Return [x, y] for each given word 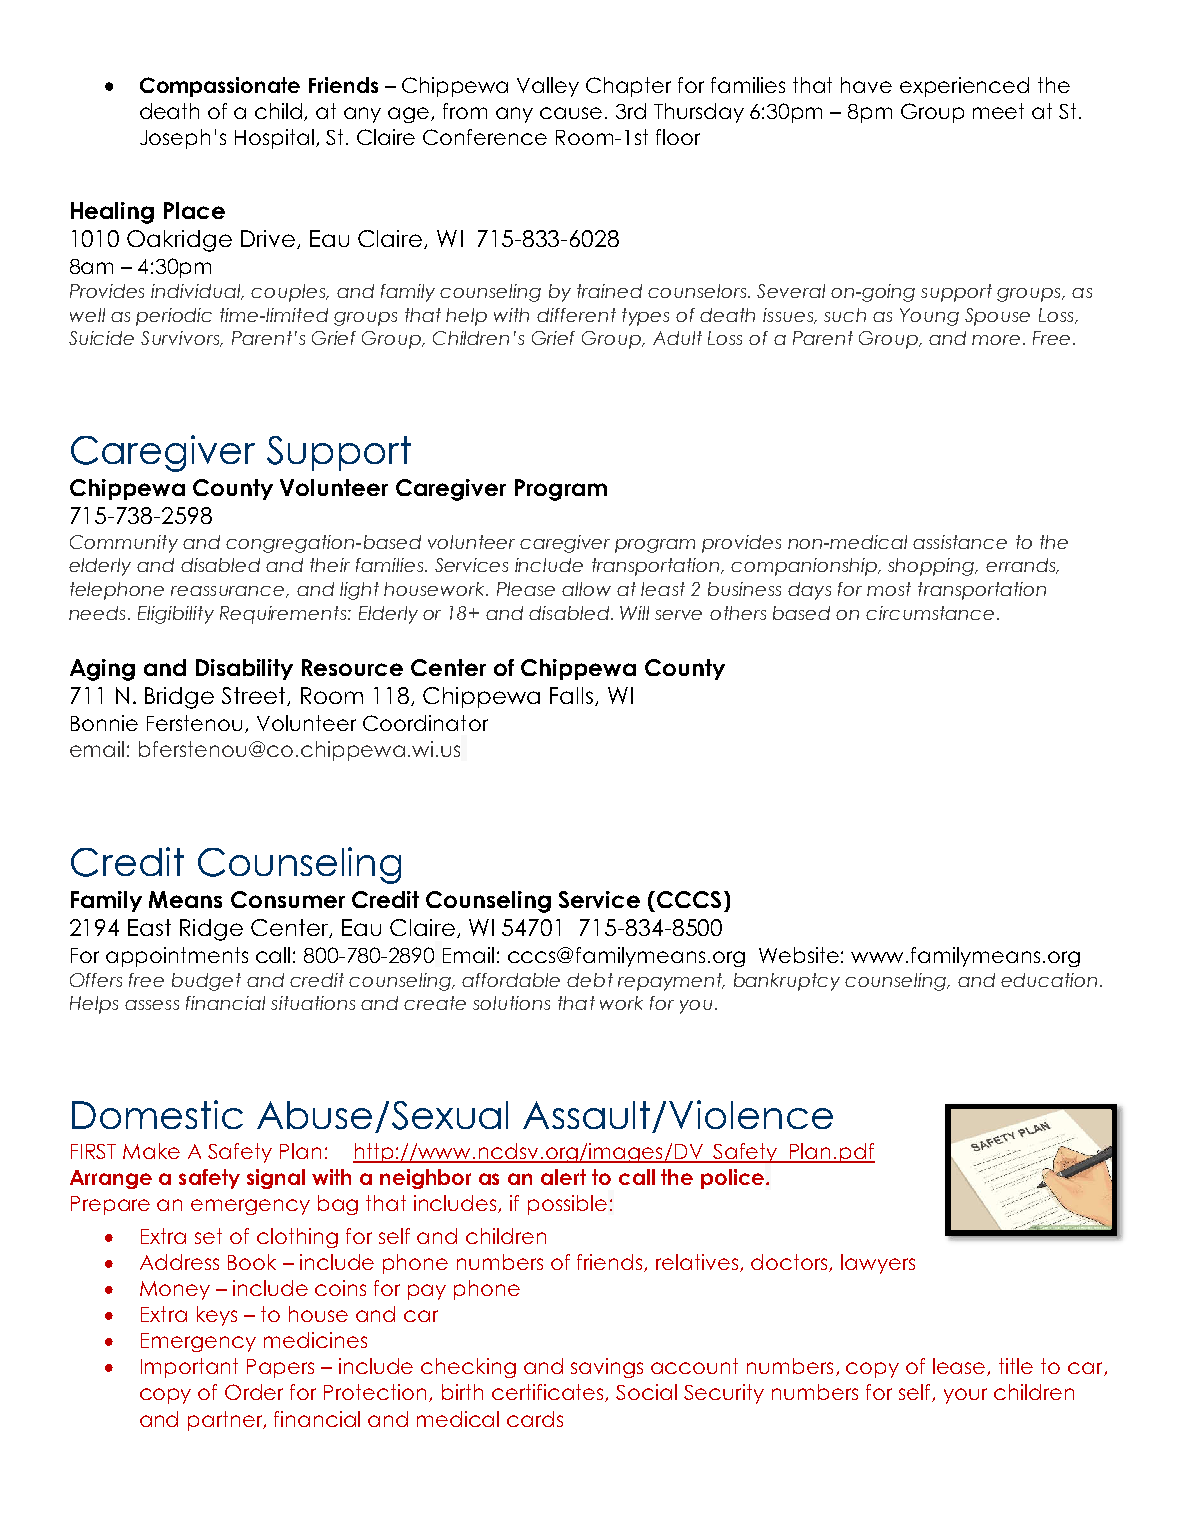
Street [255, 696]
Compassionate [220, 87]
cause [571, 113]
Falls [571, 695]
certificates [549, 1393]
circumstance [930, 613]
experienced [964, 87]
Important [189, 1368]
